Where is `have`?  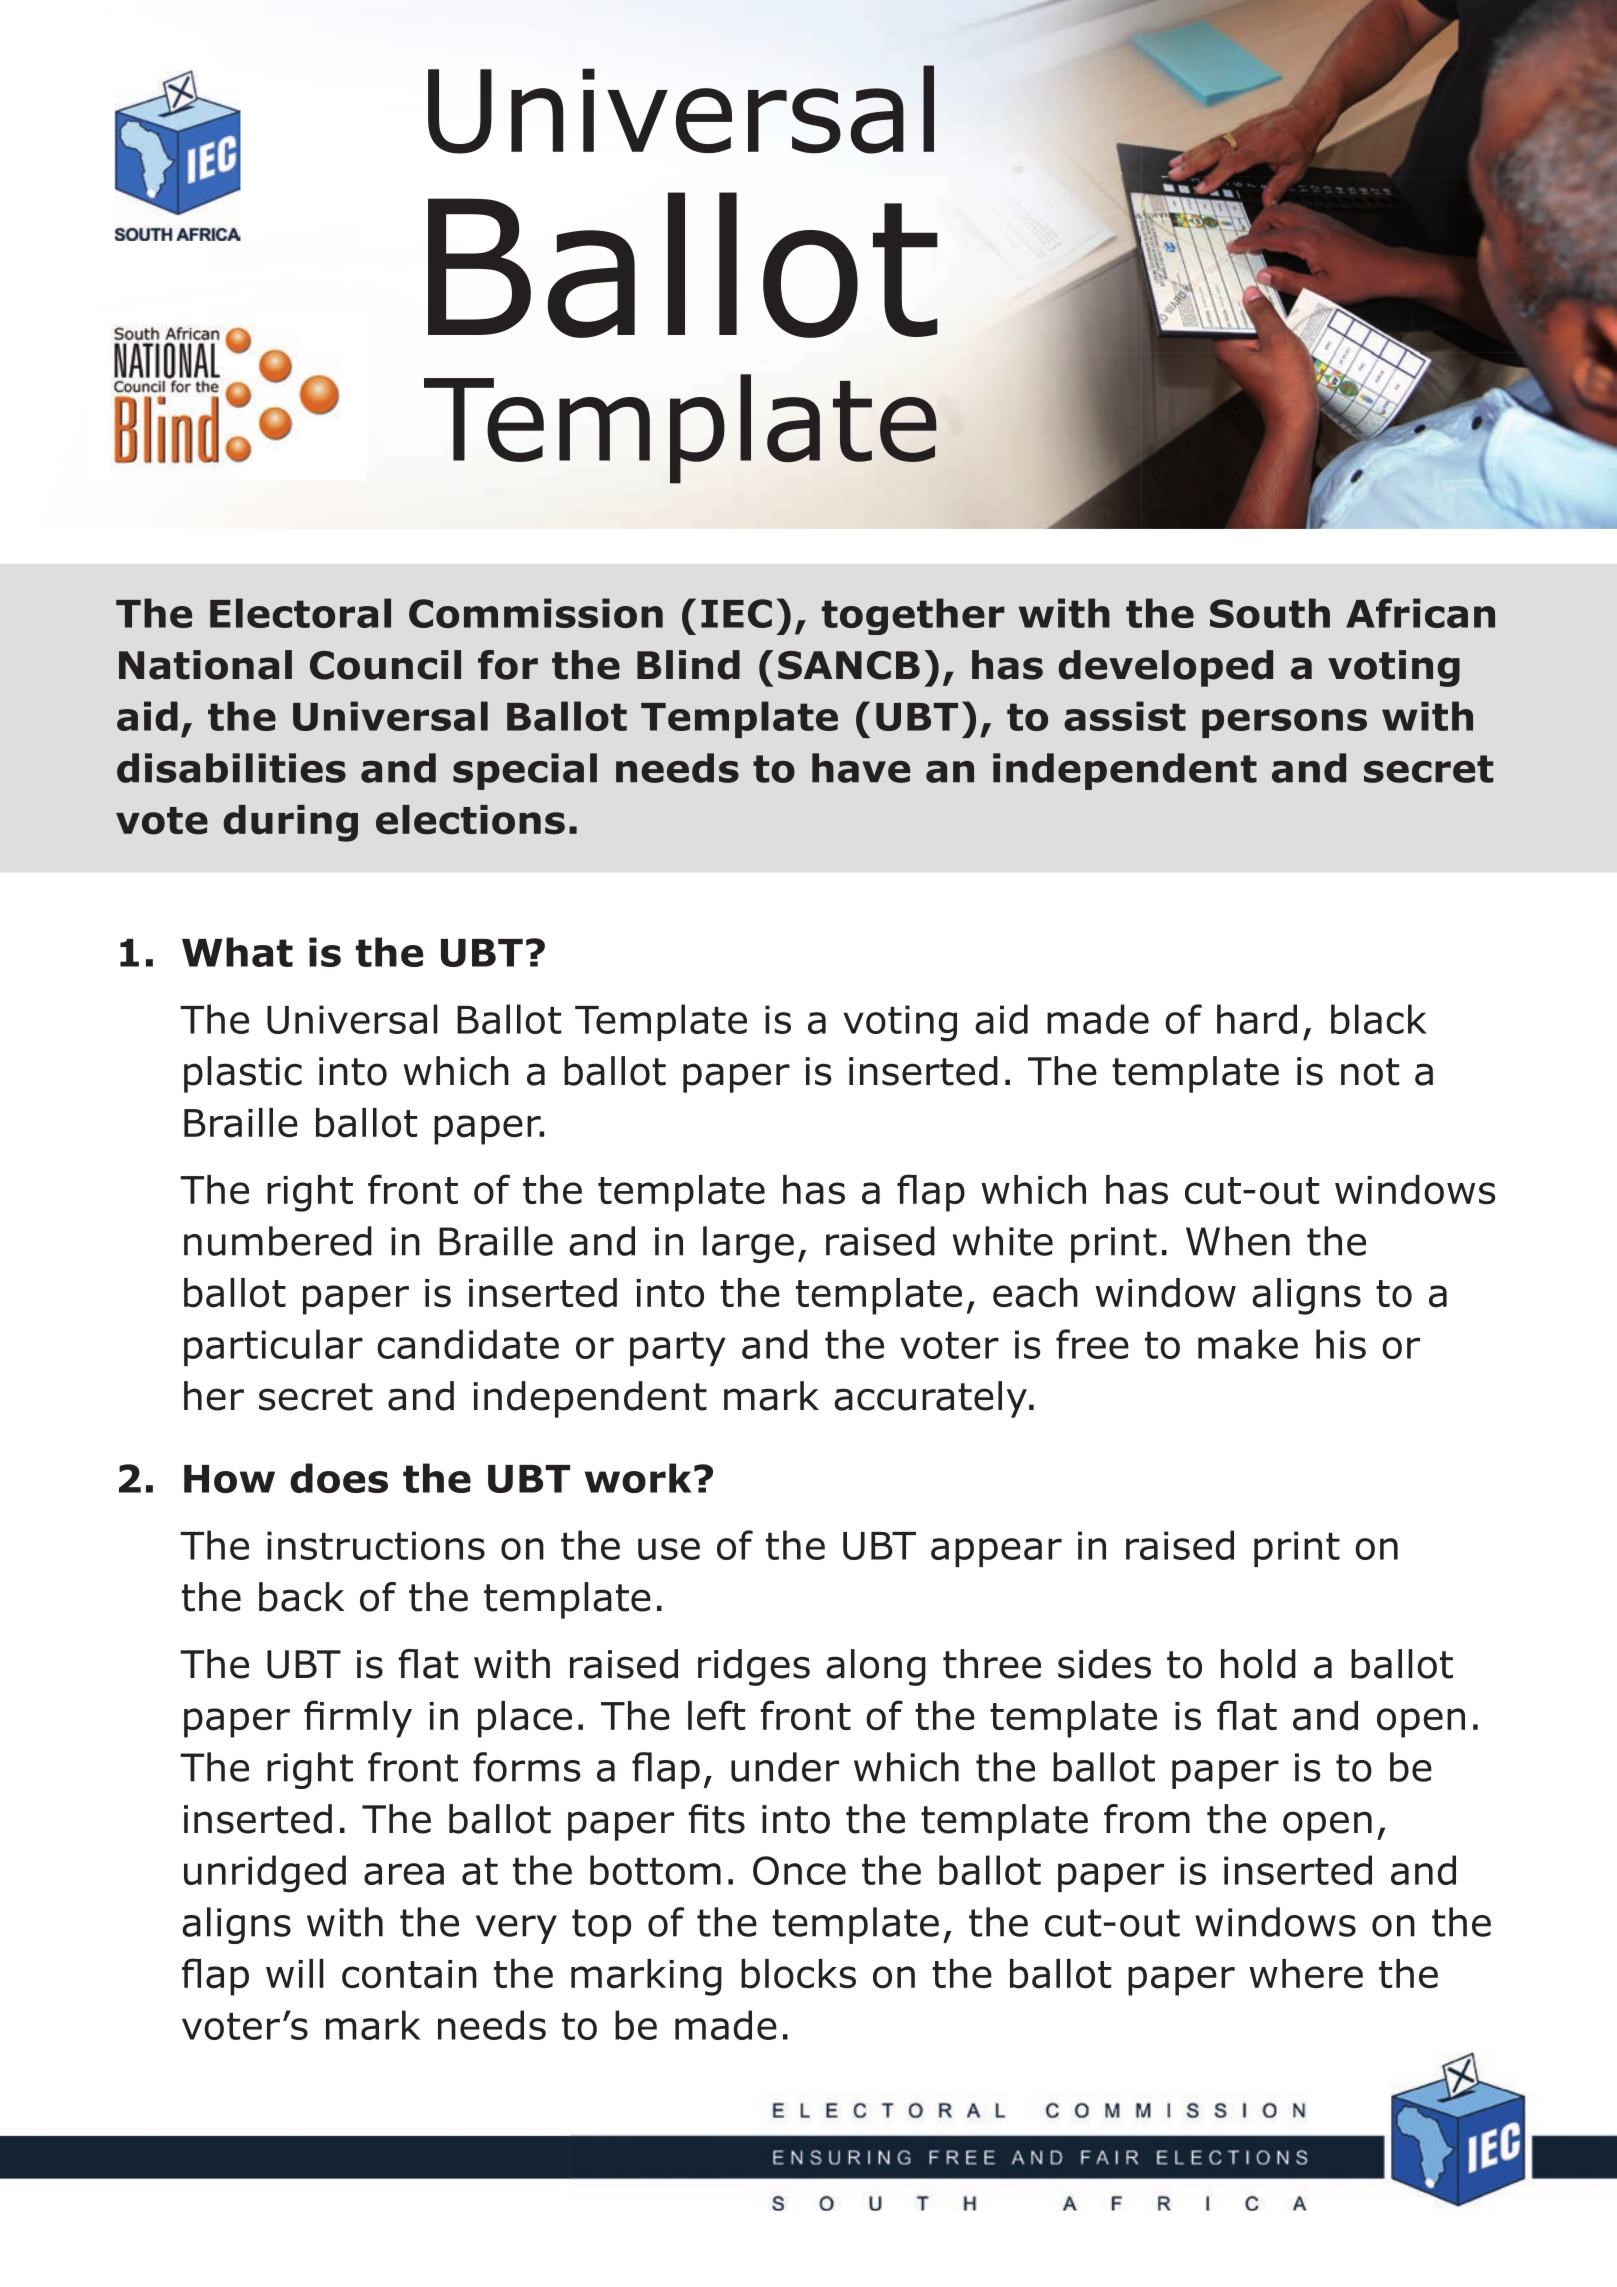 have is located at coordinates (861, 768).
